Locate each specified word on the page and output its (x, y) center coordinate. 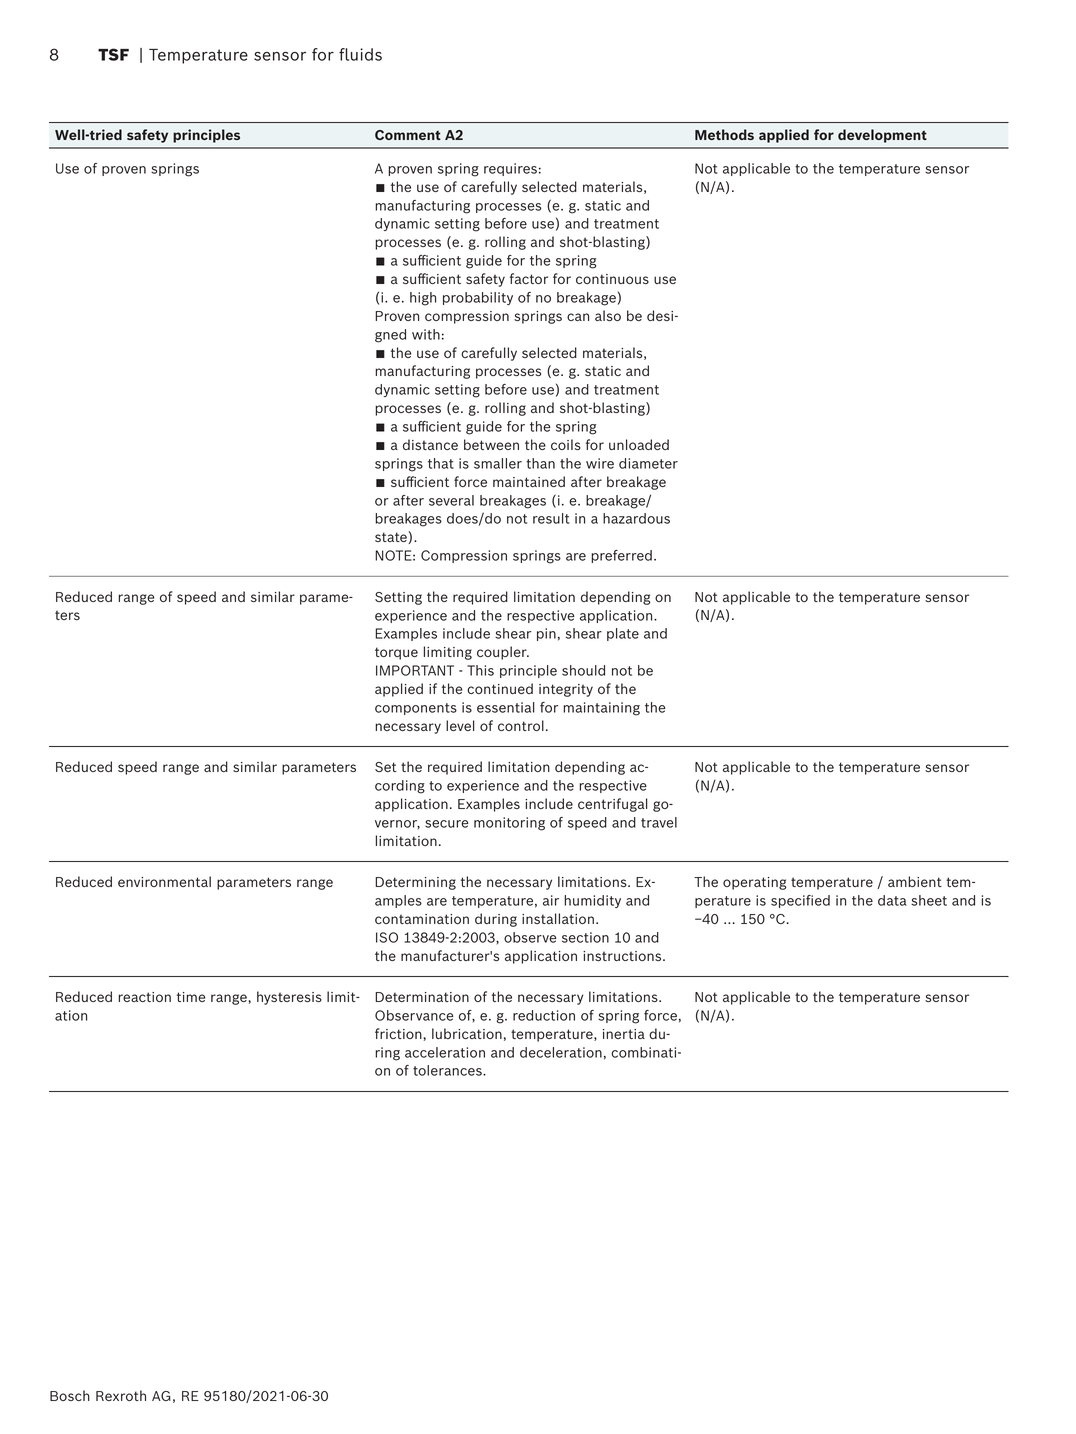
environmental (164, 881)
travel (659, 822)
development (882, 136)
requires (510, 169)
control (521, 725)
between (491, 444)
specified (800, 901)
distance (430, 444)
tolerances (448, 1070)
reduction (544, 1015)
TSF (113, 54)
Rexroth (121, 1395)
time (191, 997)
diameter (648, 463)
